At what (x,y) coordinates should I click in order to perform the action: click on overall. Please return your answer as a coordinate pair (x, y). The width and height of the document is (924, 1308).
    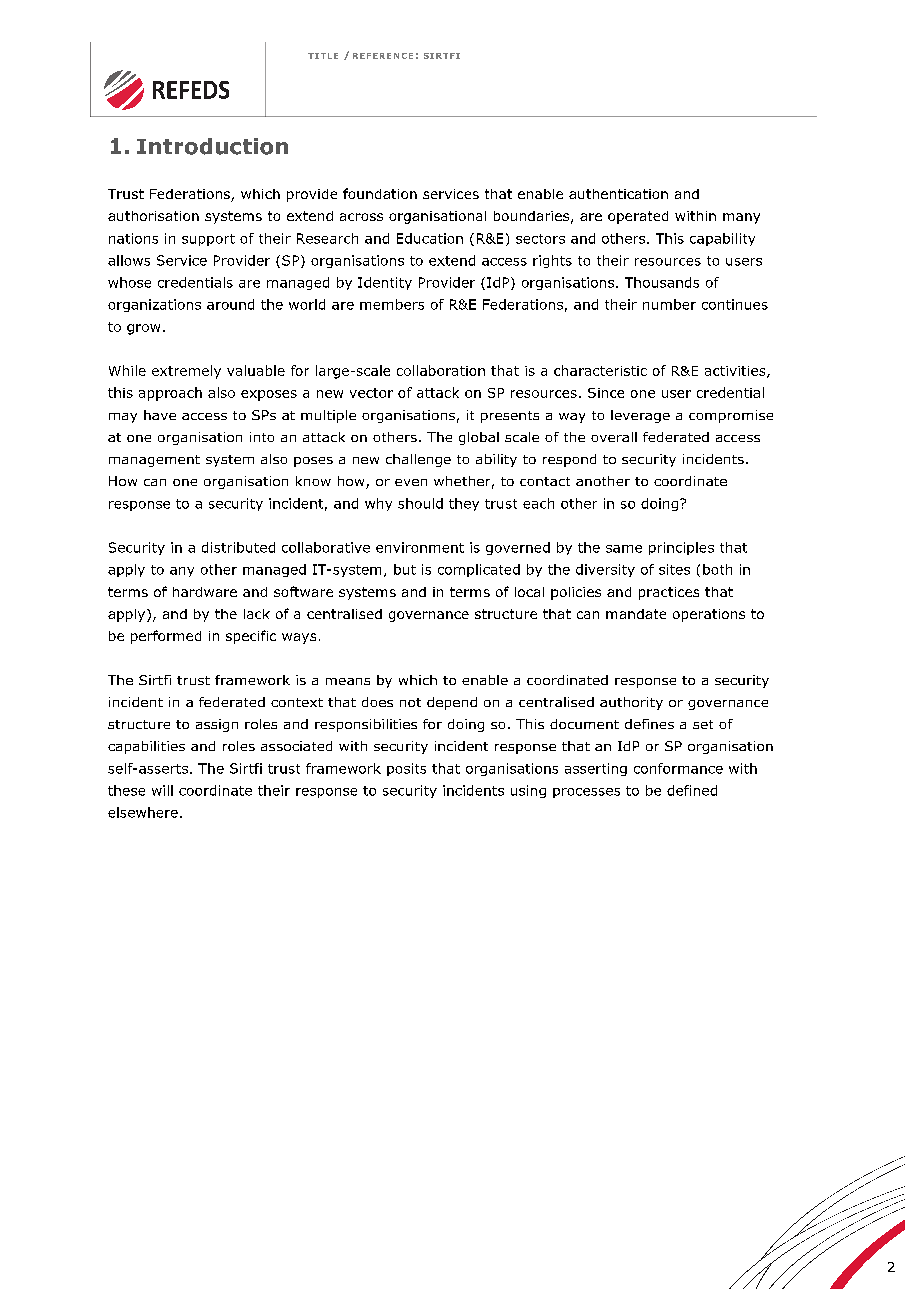
    Looking at the image, I should click on (614, 437).
